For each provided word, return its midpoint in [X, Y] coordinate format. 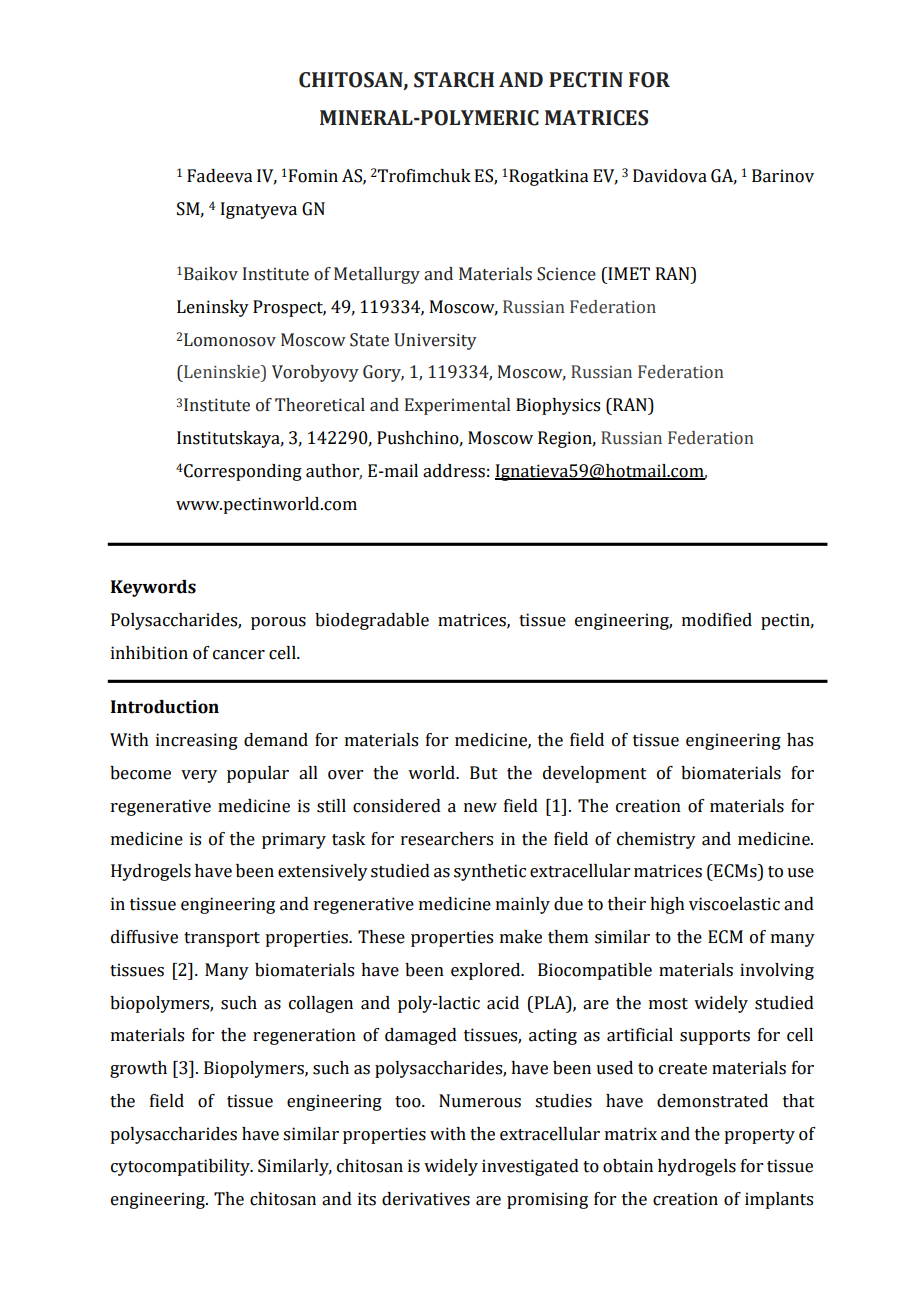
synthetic [490, 872]
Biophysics [558, 406]
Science [566, 274]
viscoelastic [734, 904]
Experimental [457, 406]
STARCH [454, 80]
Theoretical [320, 405]
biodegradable [372, 621]
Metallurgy [377, 275]
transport [222, 939]
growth [138, 1069]
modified [717, 620]
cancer [239, 655]
